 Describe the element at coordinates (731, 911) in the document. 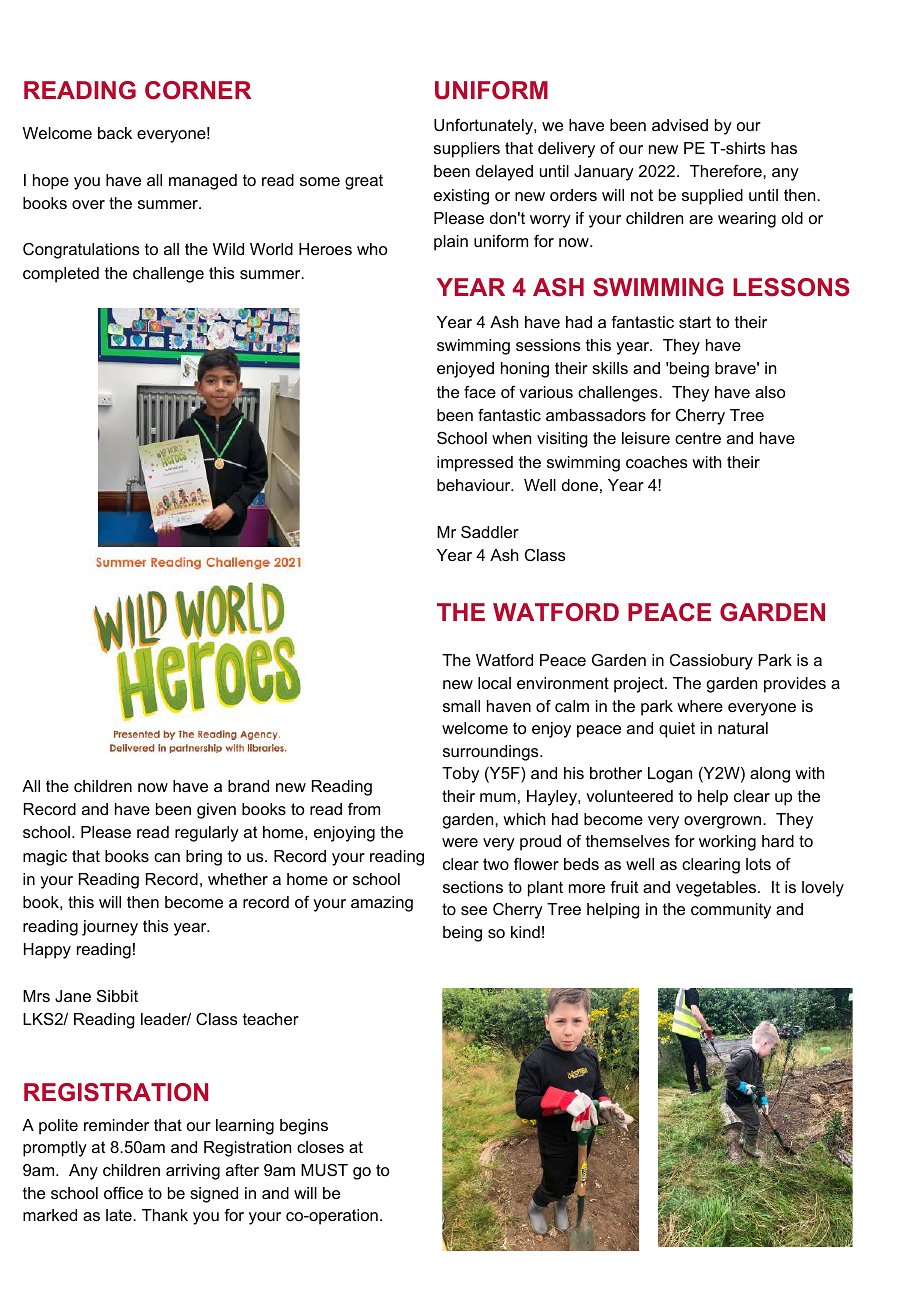

I see `community` at that location.
